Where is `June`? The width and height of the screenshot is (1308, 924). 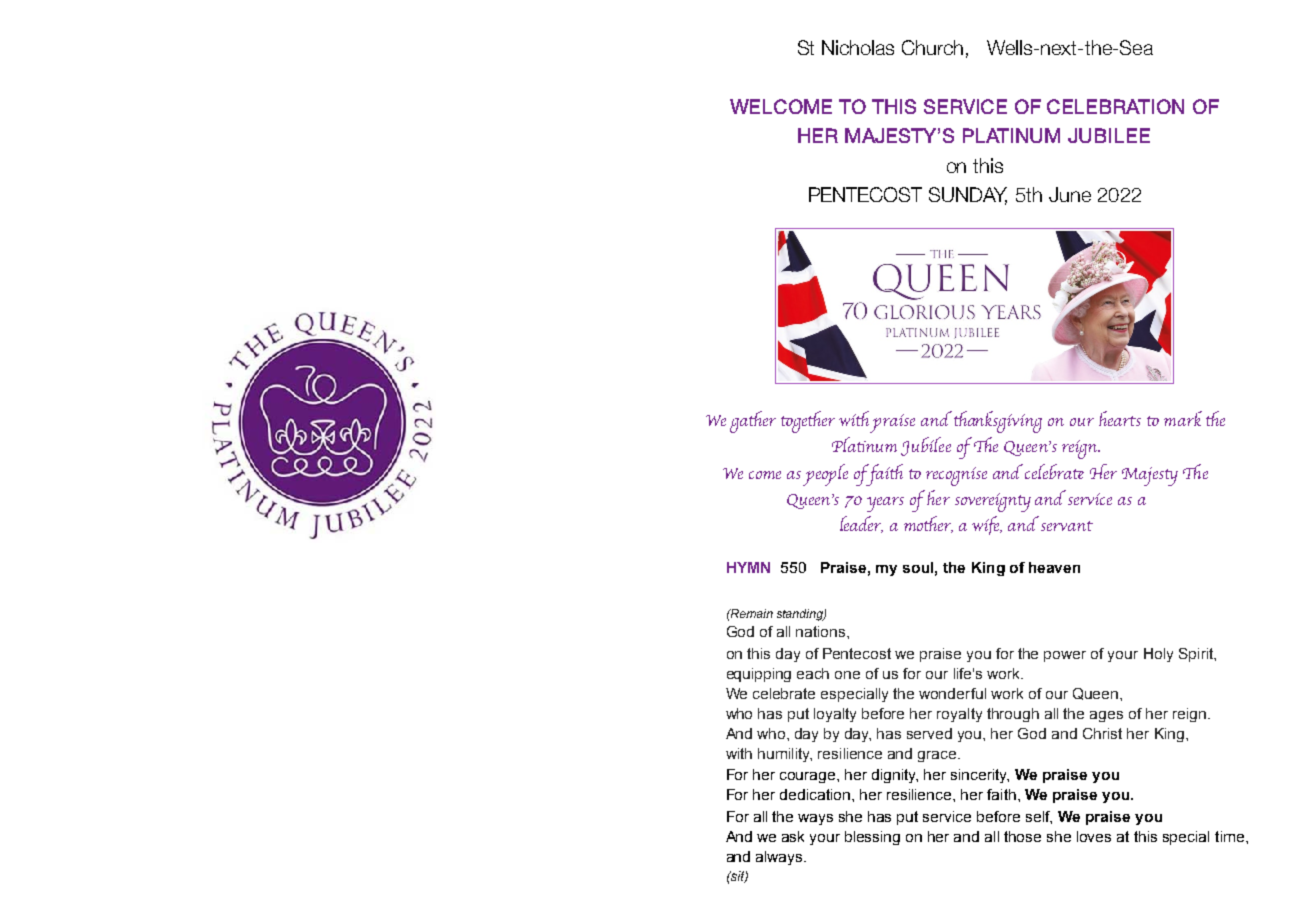 June is located at coordinates (1070, 194).
